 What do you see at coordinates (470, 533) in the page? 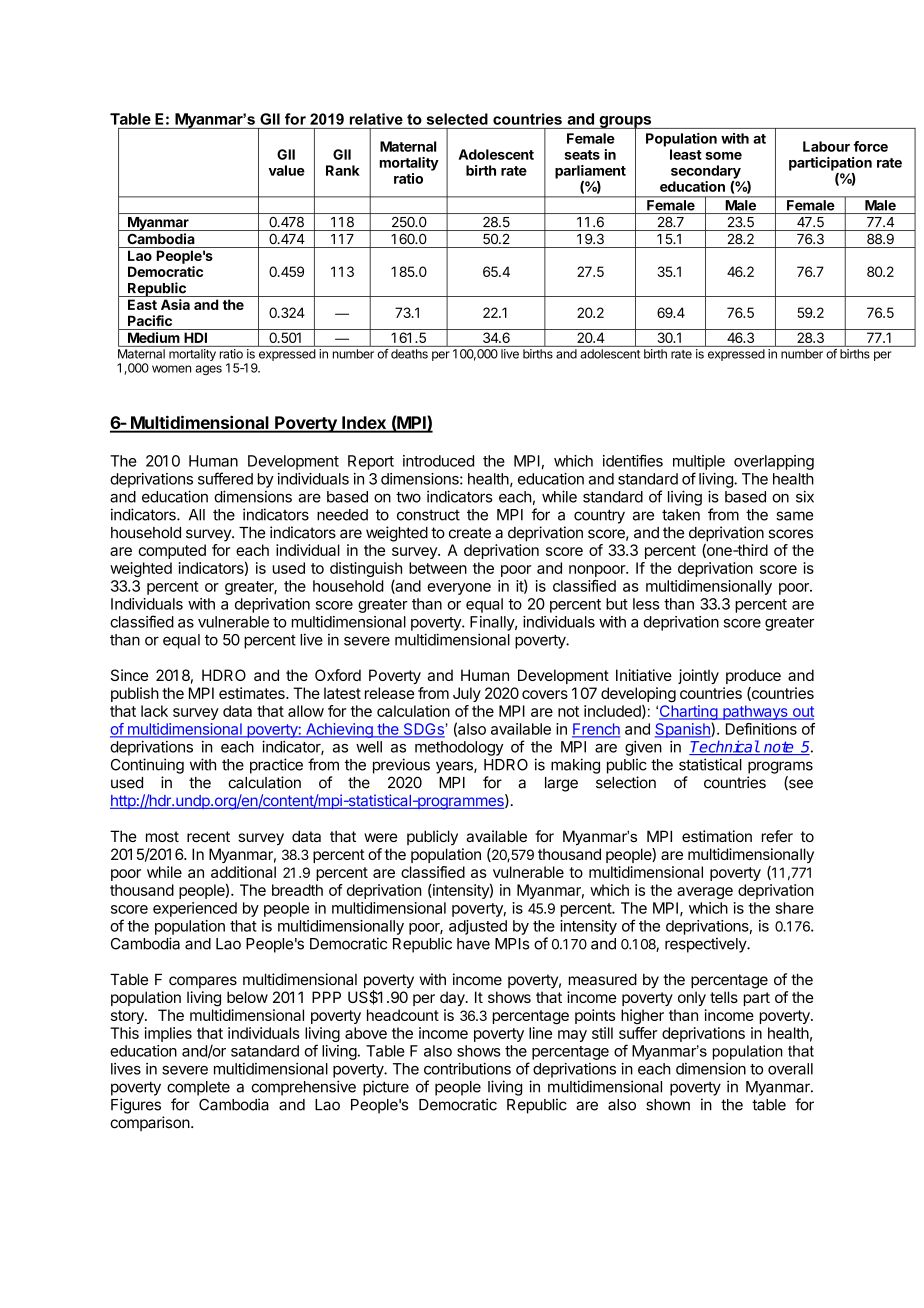
I see `create` at bounding box center [470, 533].
